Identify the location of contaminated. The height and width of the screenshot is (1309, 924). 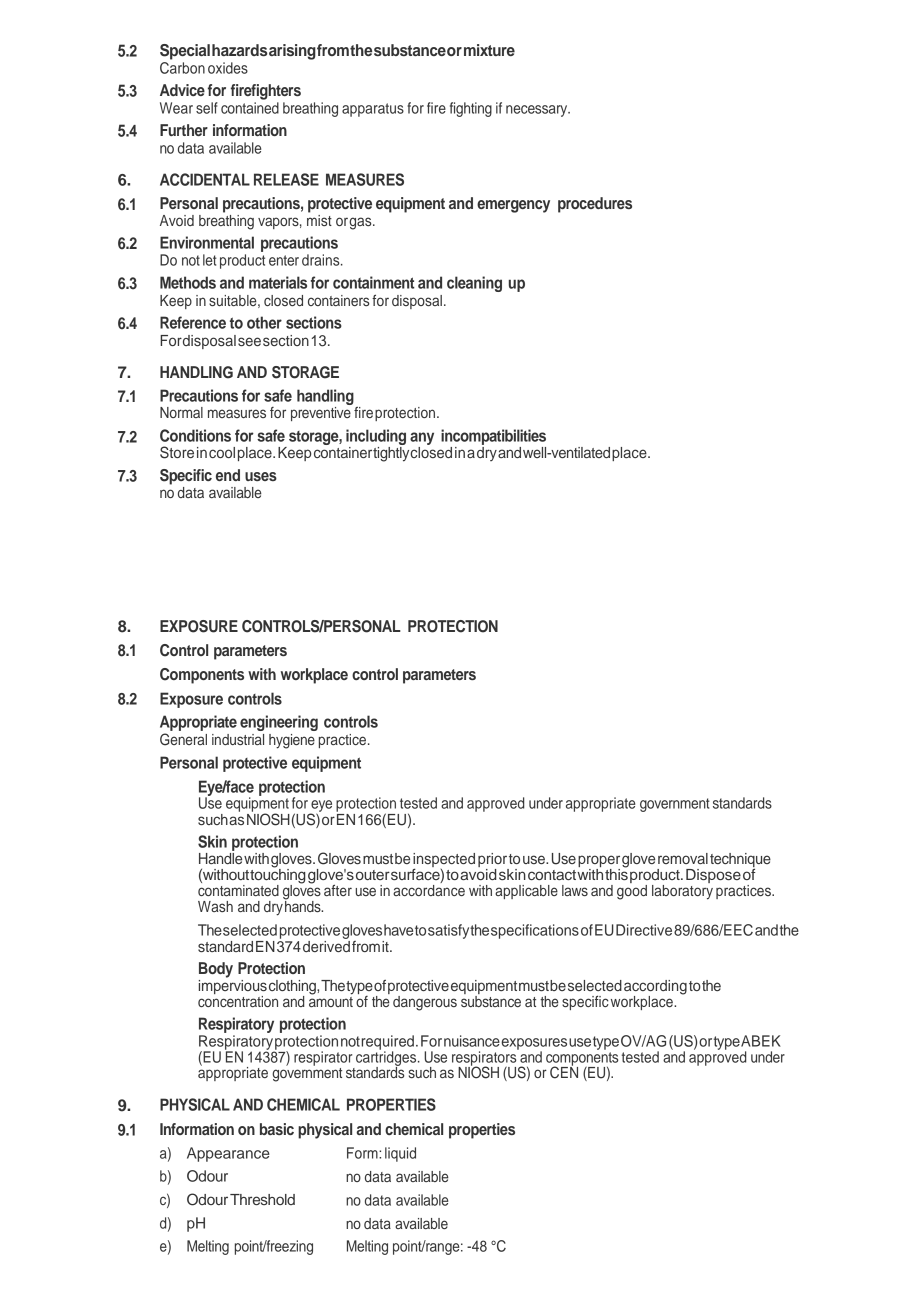
(238, 889).
